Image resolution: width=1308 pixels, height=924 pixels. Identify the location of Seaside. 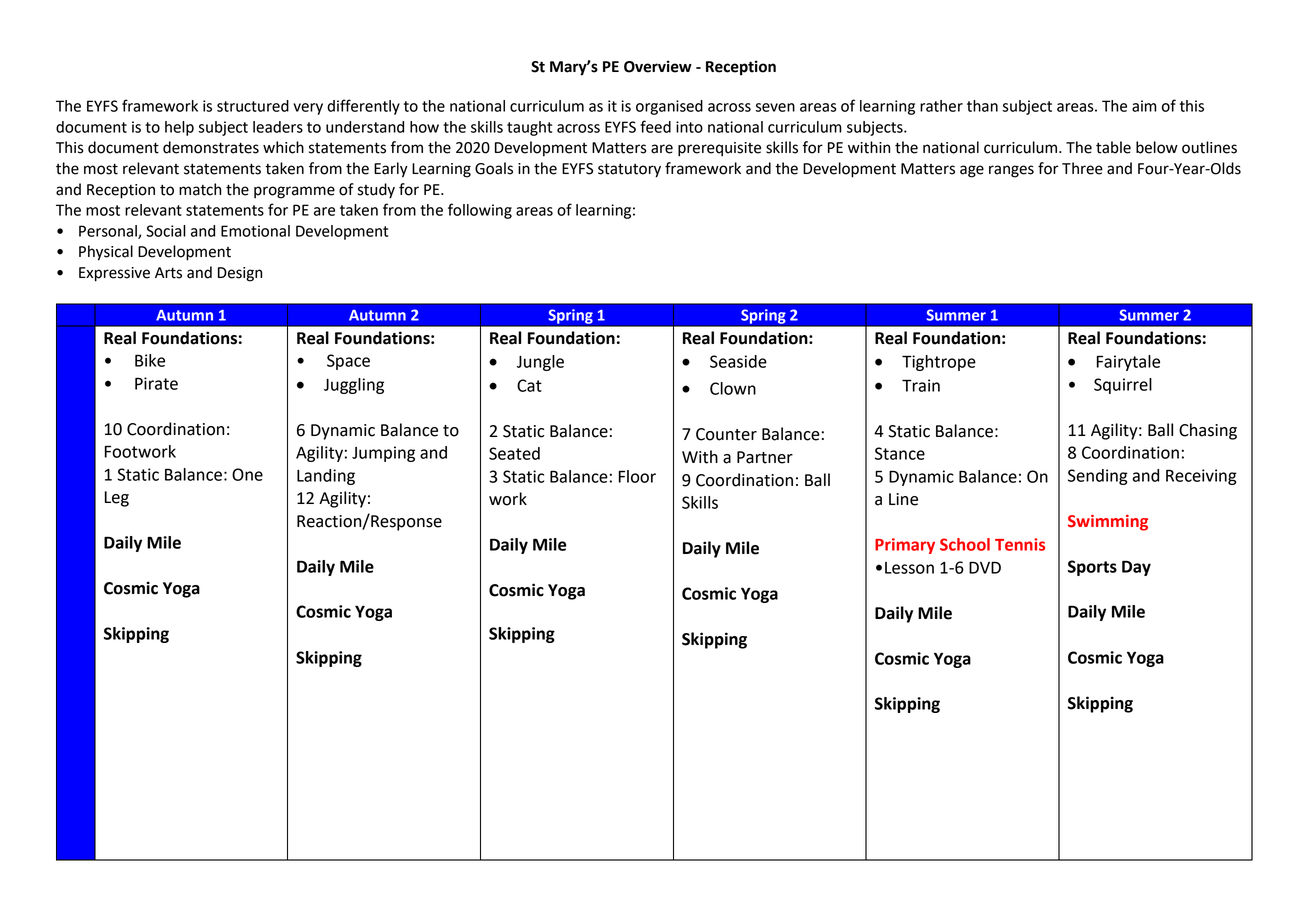
(738, 361).
